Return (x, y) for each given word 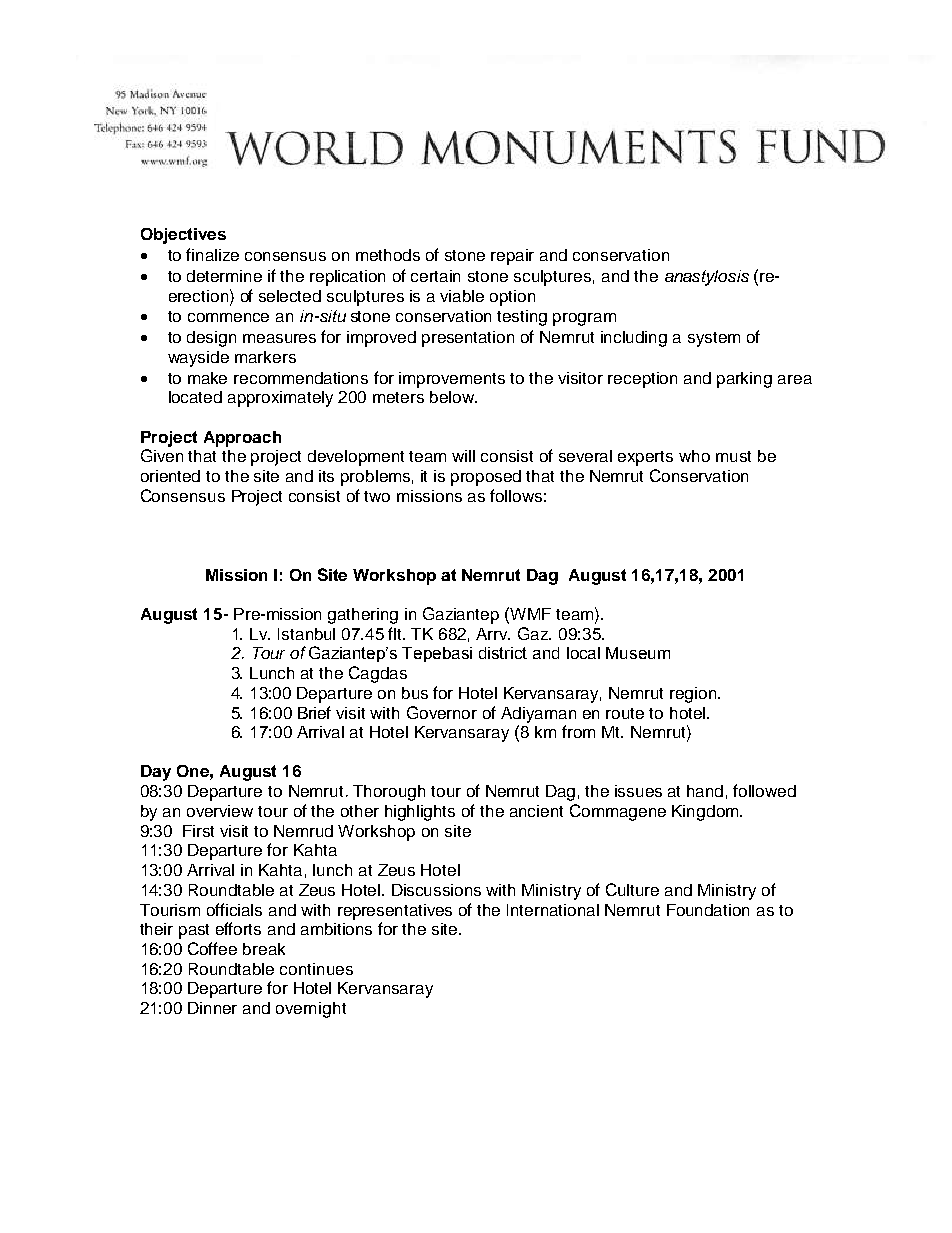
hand (705, 791)
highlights (420, 813)
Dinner (212, 1008)
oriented (170, 476)
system (714, 339)
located (195, 397)
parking (744, 380)
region (694, 695)
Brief (314, 712)
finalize (212, 254)
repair (512, 257)
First (198, 831)
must (733, 456)
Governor (442, 712)
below (453, 397)
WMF (529, 613)
